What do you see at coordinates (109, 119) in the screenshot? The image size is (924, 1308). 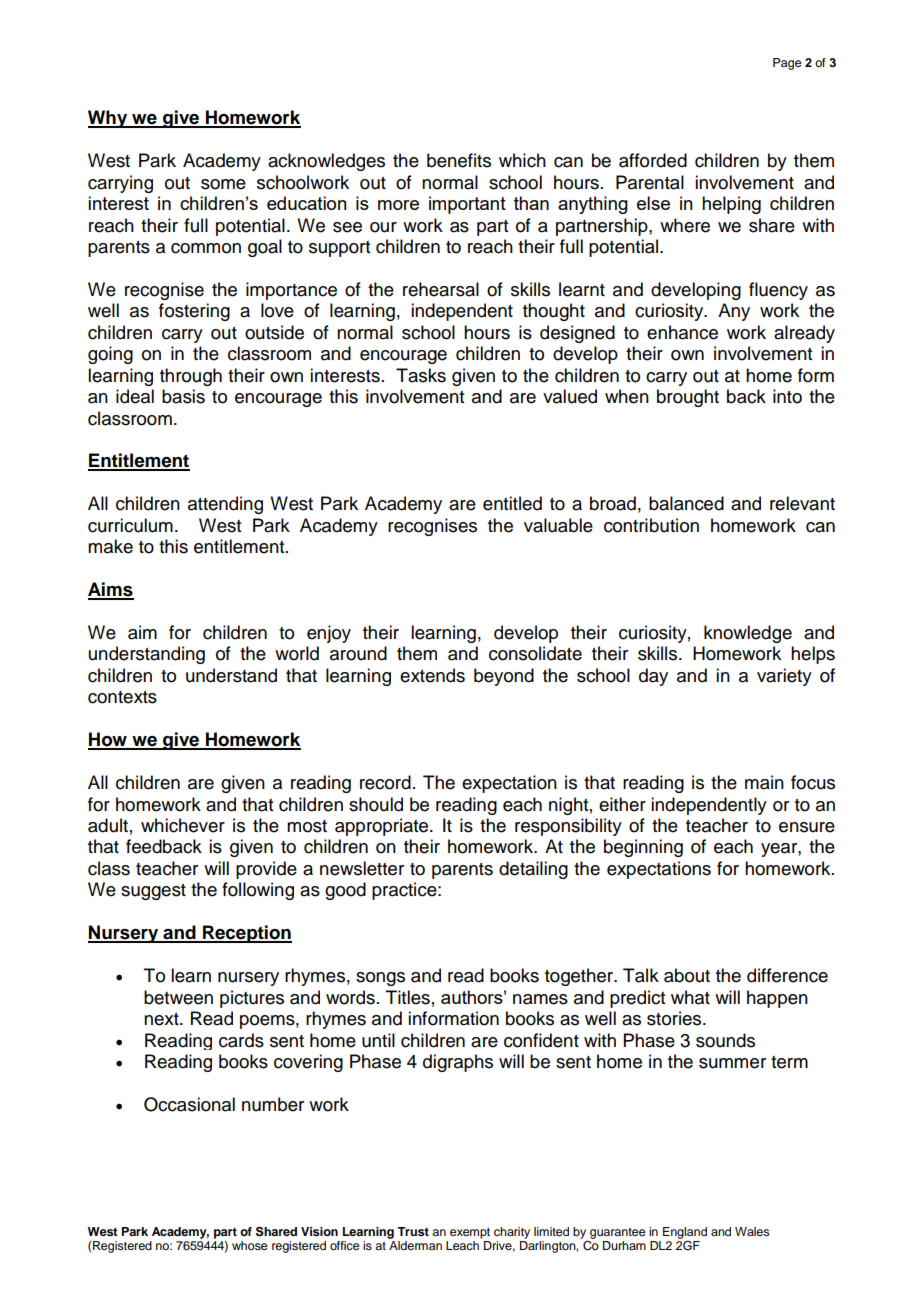 I see `Why` at bounding box center [109, 119].
